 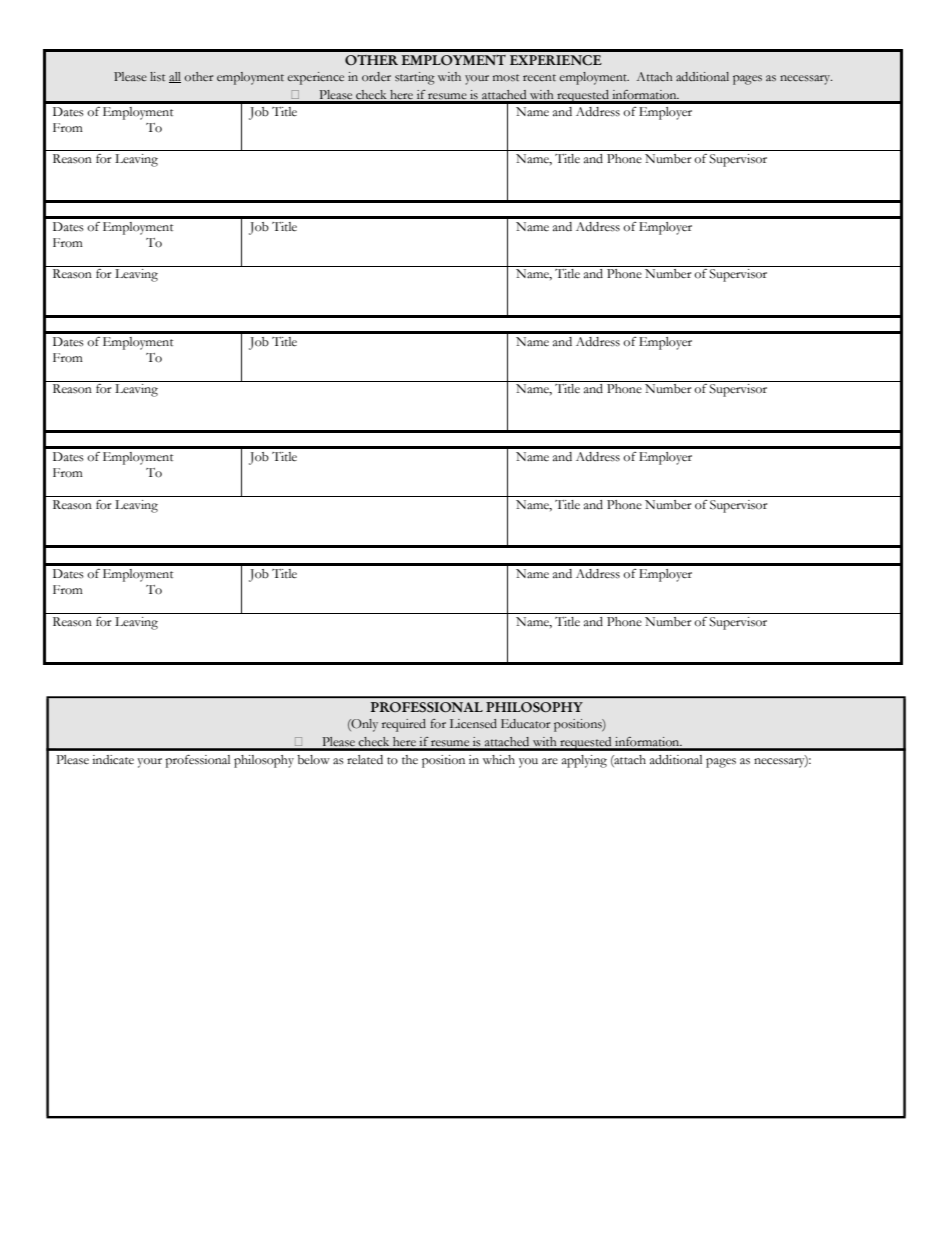 What do you see at coordinates (415, 78) in the page?
I see `starting` at bounding box center [415, 78].
